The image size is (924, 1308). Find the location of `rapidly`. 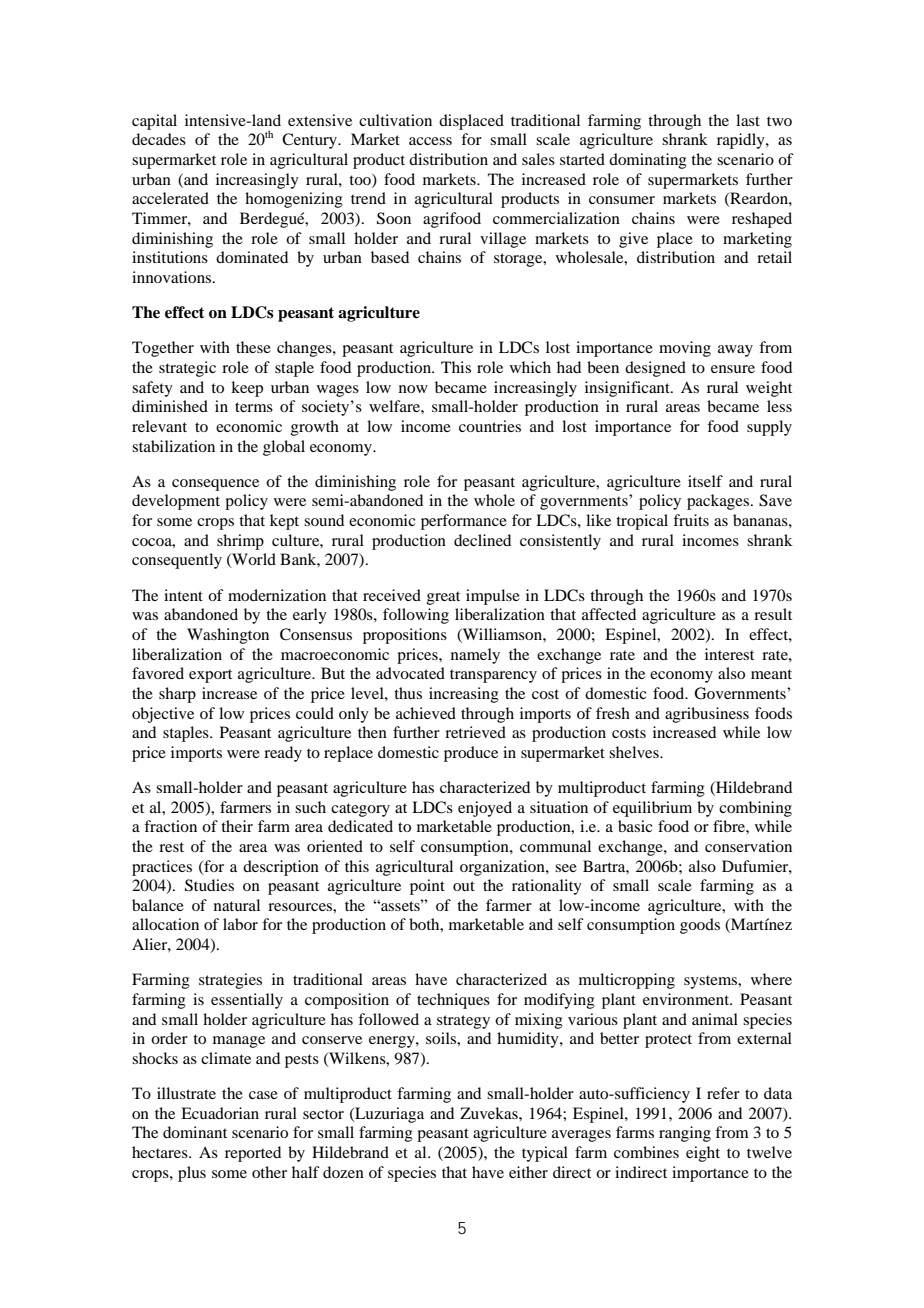

rapidly is located at coordinates (742, 141).
